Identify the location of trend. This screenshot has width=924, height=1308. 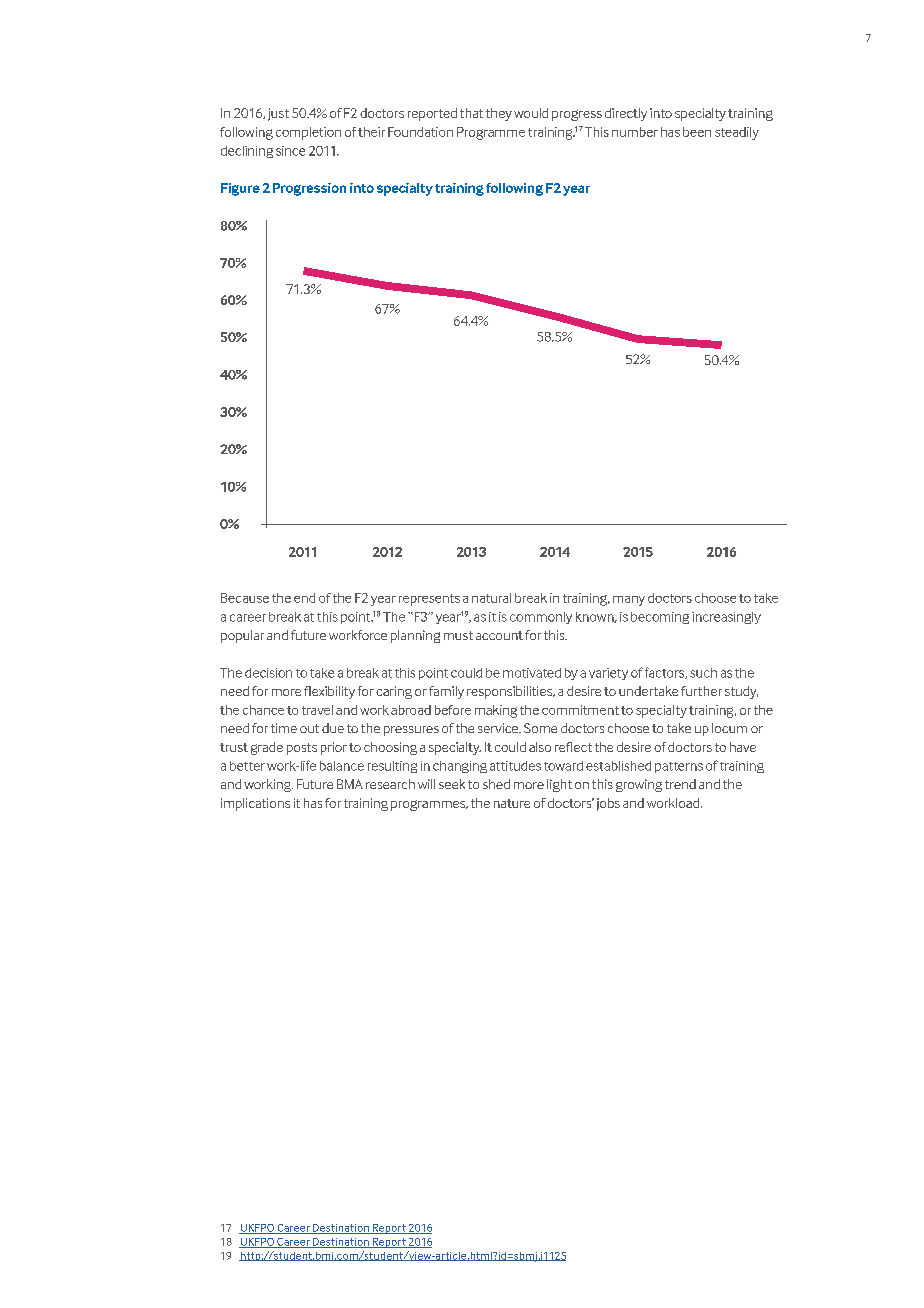
(680, 784).
